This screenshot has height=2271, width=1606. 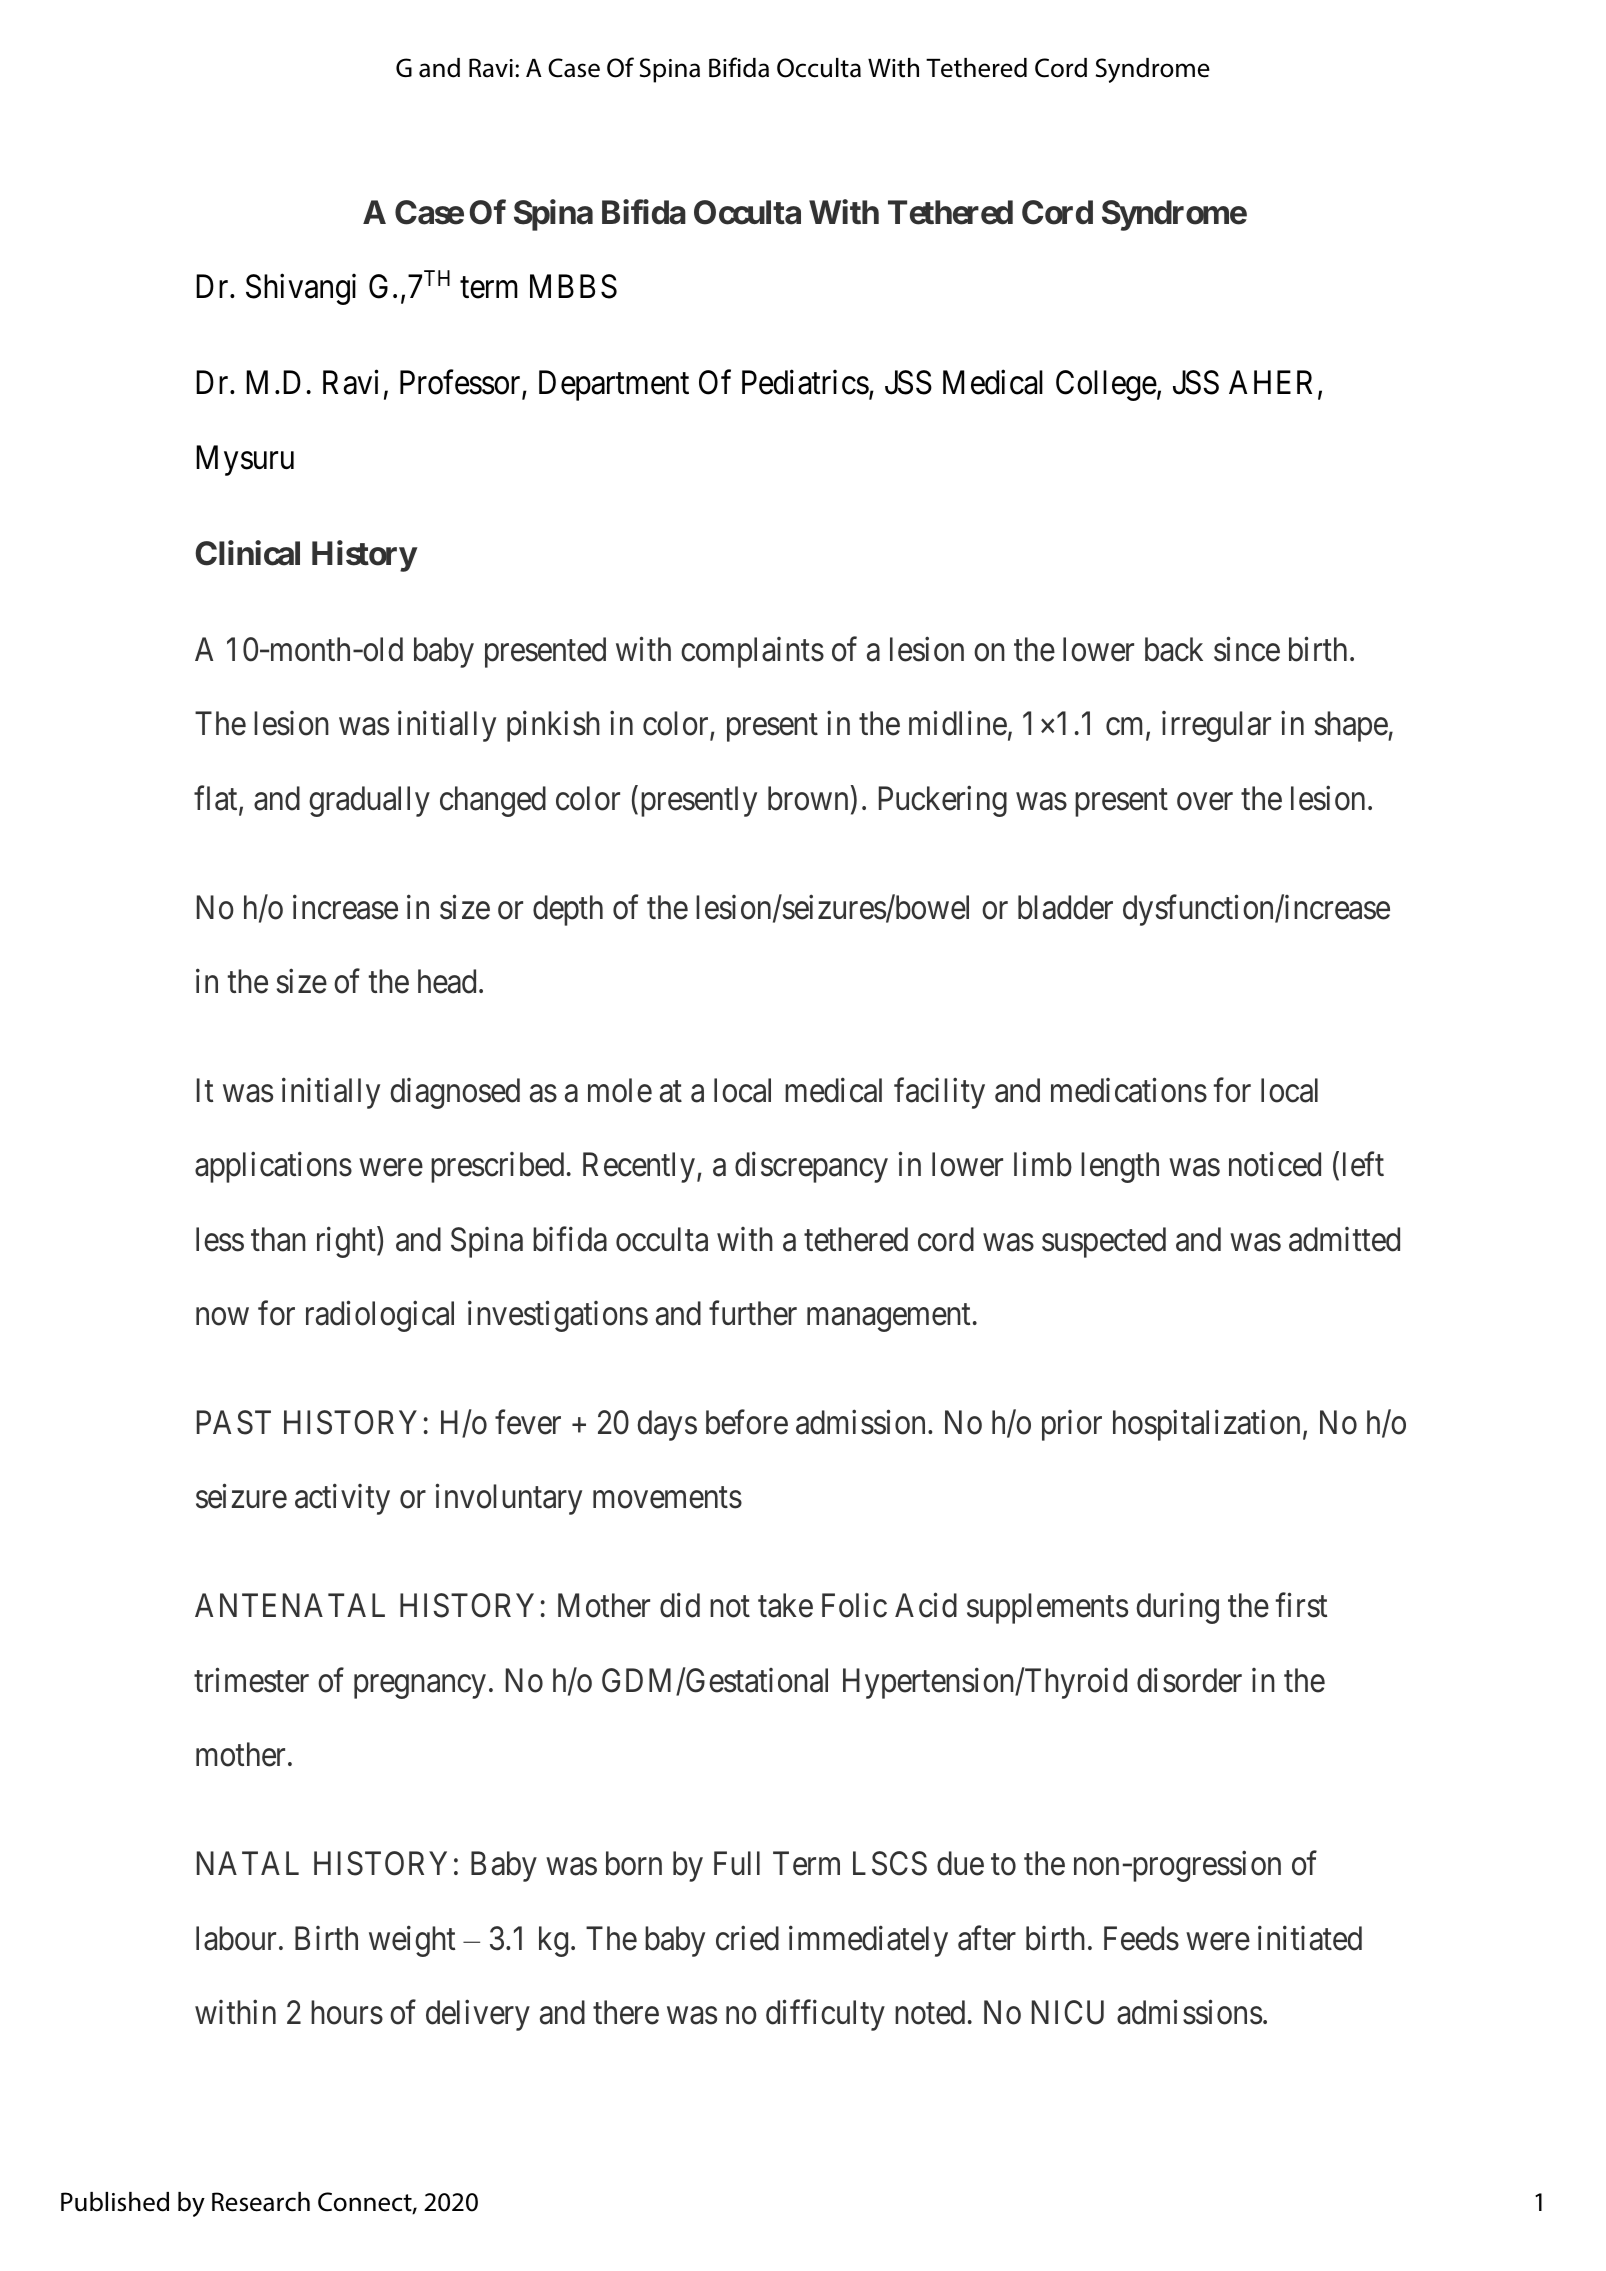 I want to click on Pediatrics, so click(x=805, y=382).
